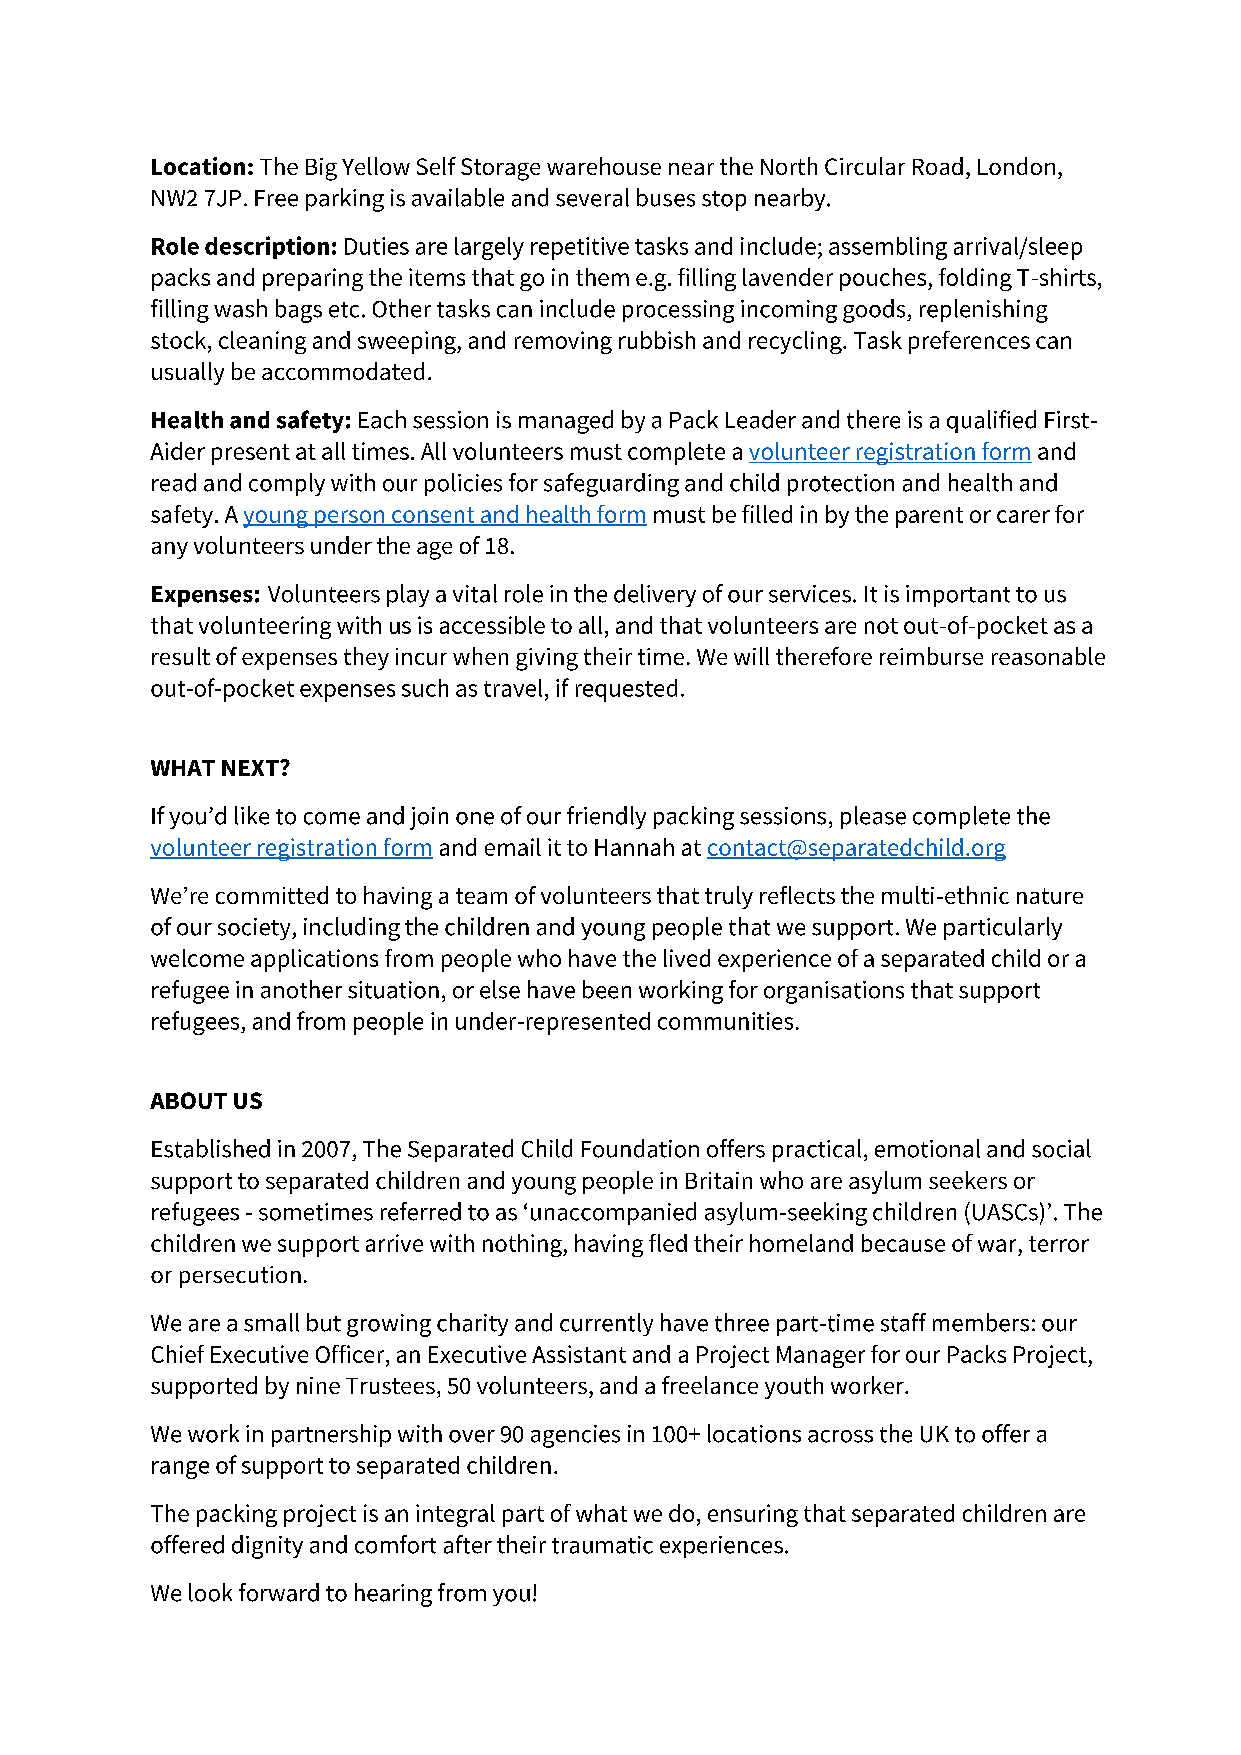  Describe the element at coordinates (267, 1547) in the document. I see `dignity` at that location.
